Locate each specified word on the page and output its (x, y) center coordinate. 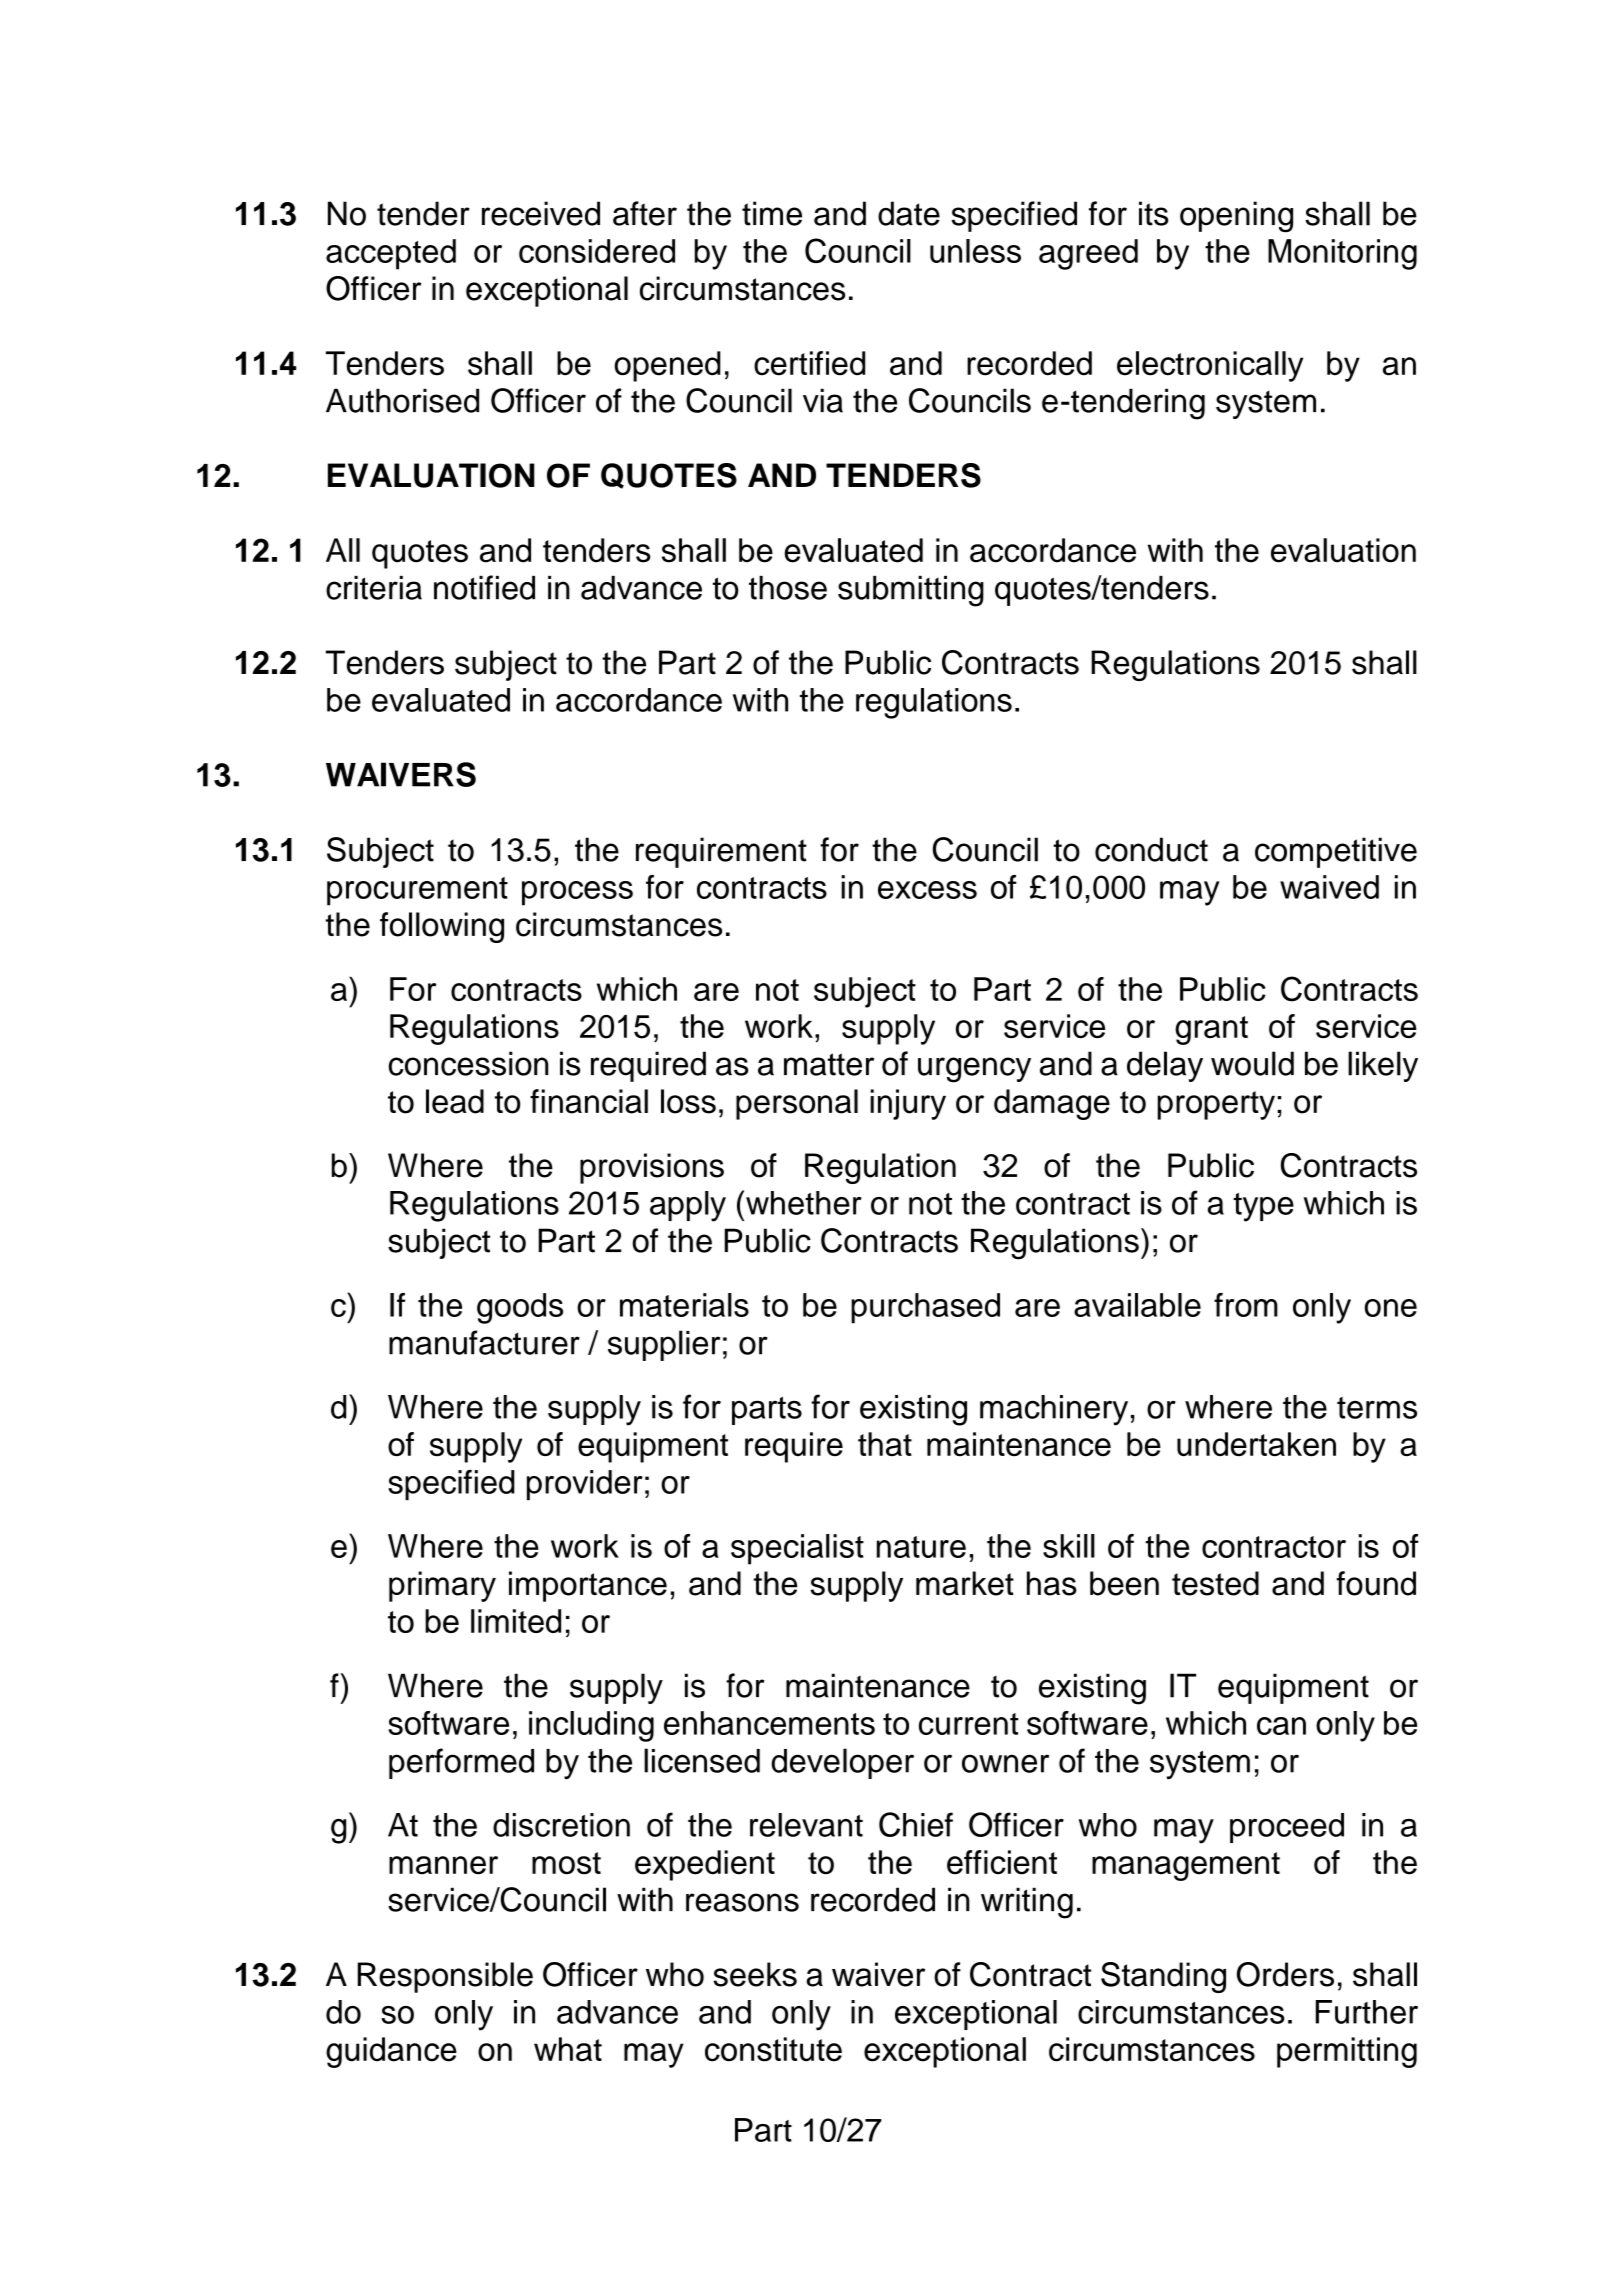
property (1216, 1105)
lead (455, 1101)
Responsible (445, 1977)
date (909, 213)
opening (1236, 217)
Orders (1285, 1974)
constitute (773, 2049)
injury (908, 1104)
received (541, 213)
